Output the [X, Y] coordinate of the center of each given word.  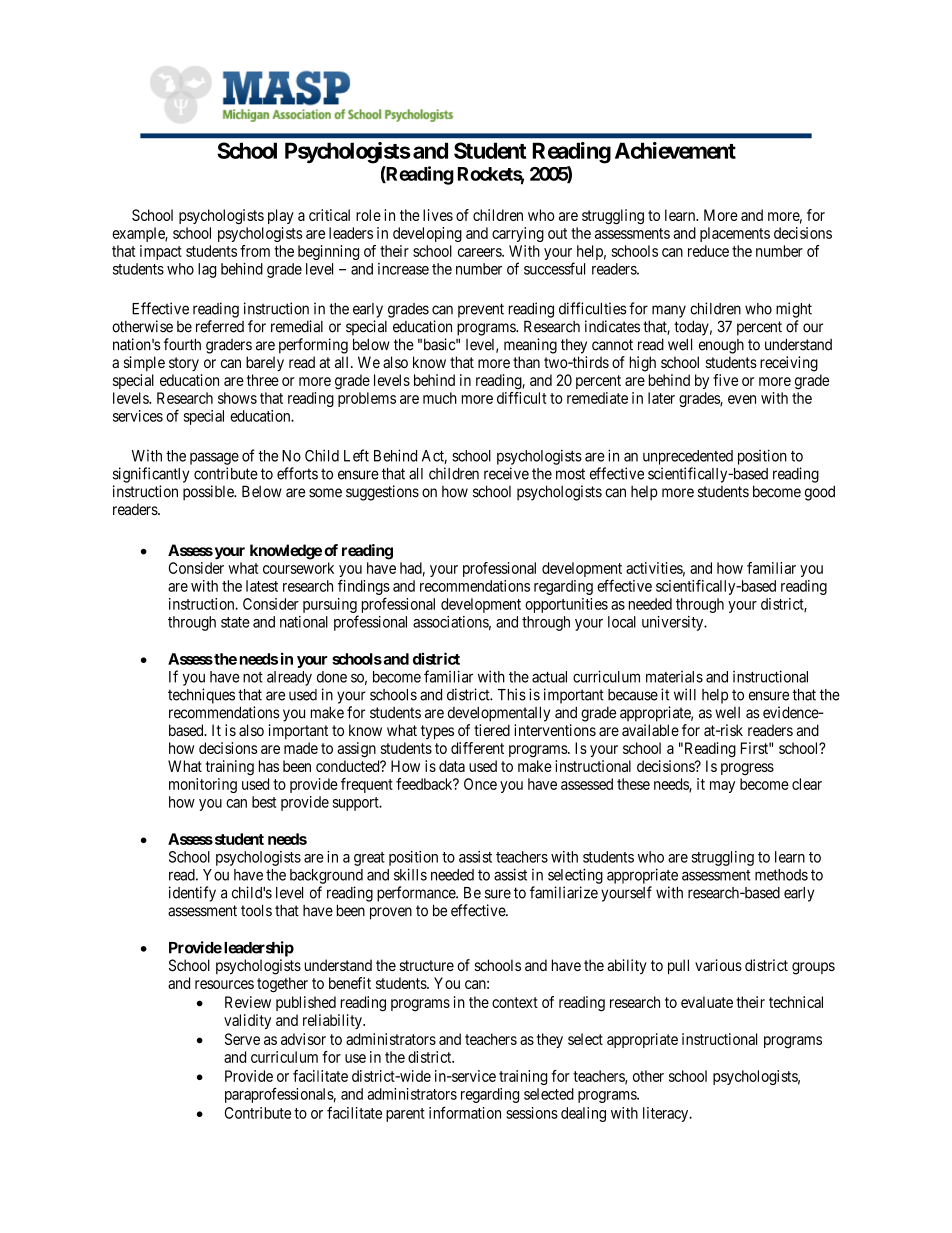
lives [438, 215]
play [281, 216]
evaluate [707, 1002]
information [465, 1112]
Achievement [675, 150]
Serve [242, 1039]
